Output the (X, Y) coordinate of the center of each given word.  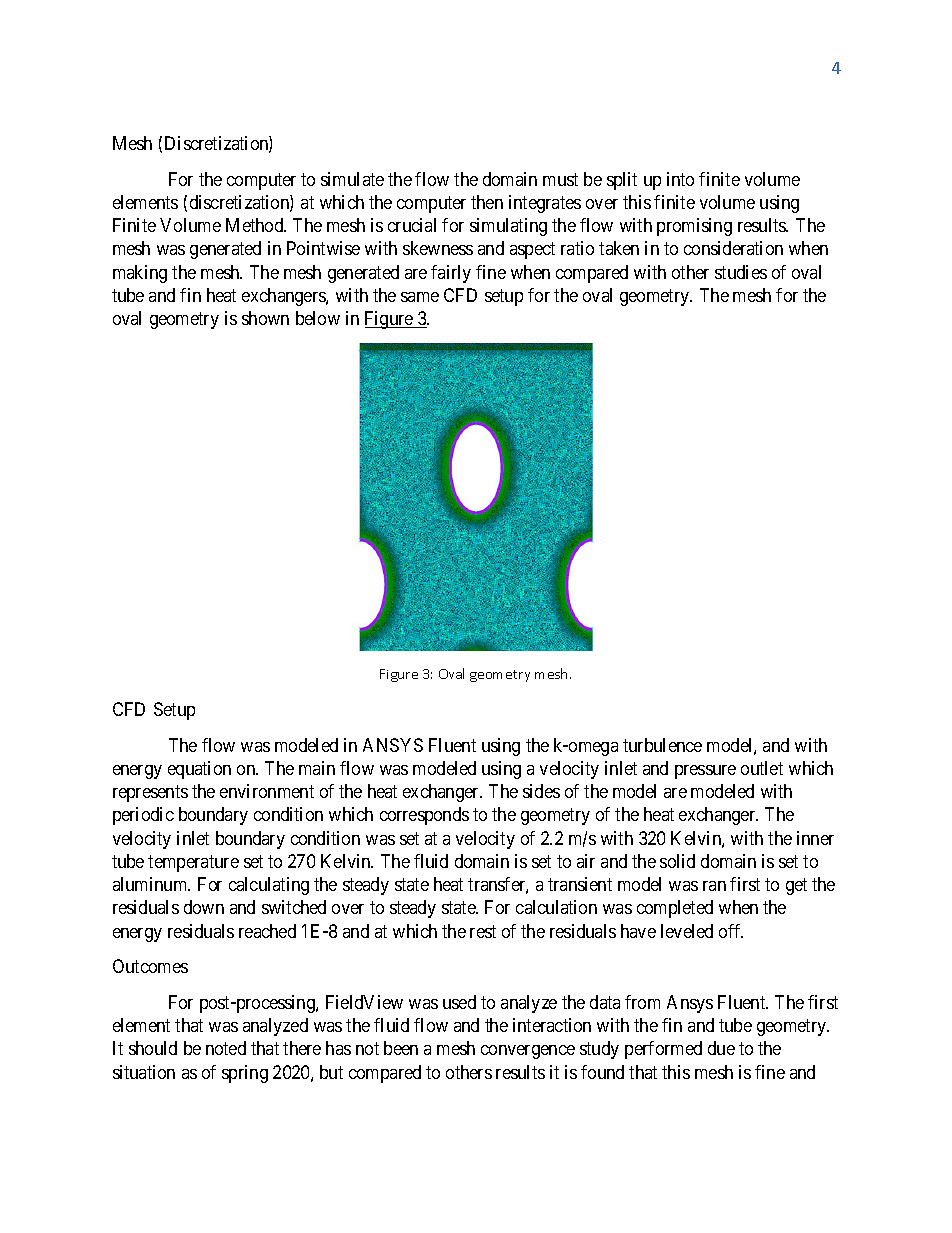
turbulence (662, 745)
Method (256, 225)
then (487, 202)
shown (265, 318)
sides (541, 791)
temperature (193, 863)
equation (199, 770)
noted (226, 1048)
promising (694, 227)
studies (741, 272)
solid (677, 861)
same (420, 297)
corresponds (424, 816)
